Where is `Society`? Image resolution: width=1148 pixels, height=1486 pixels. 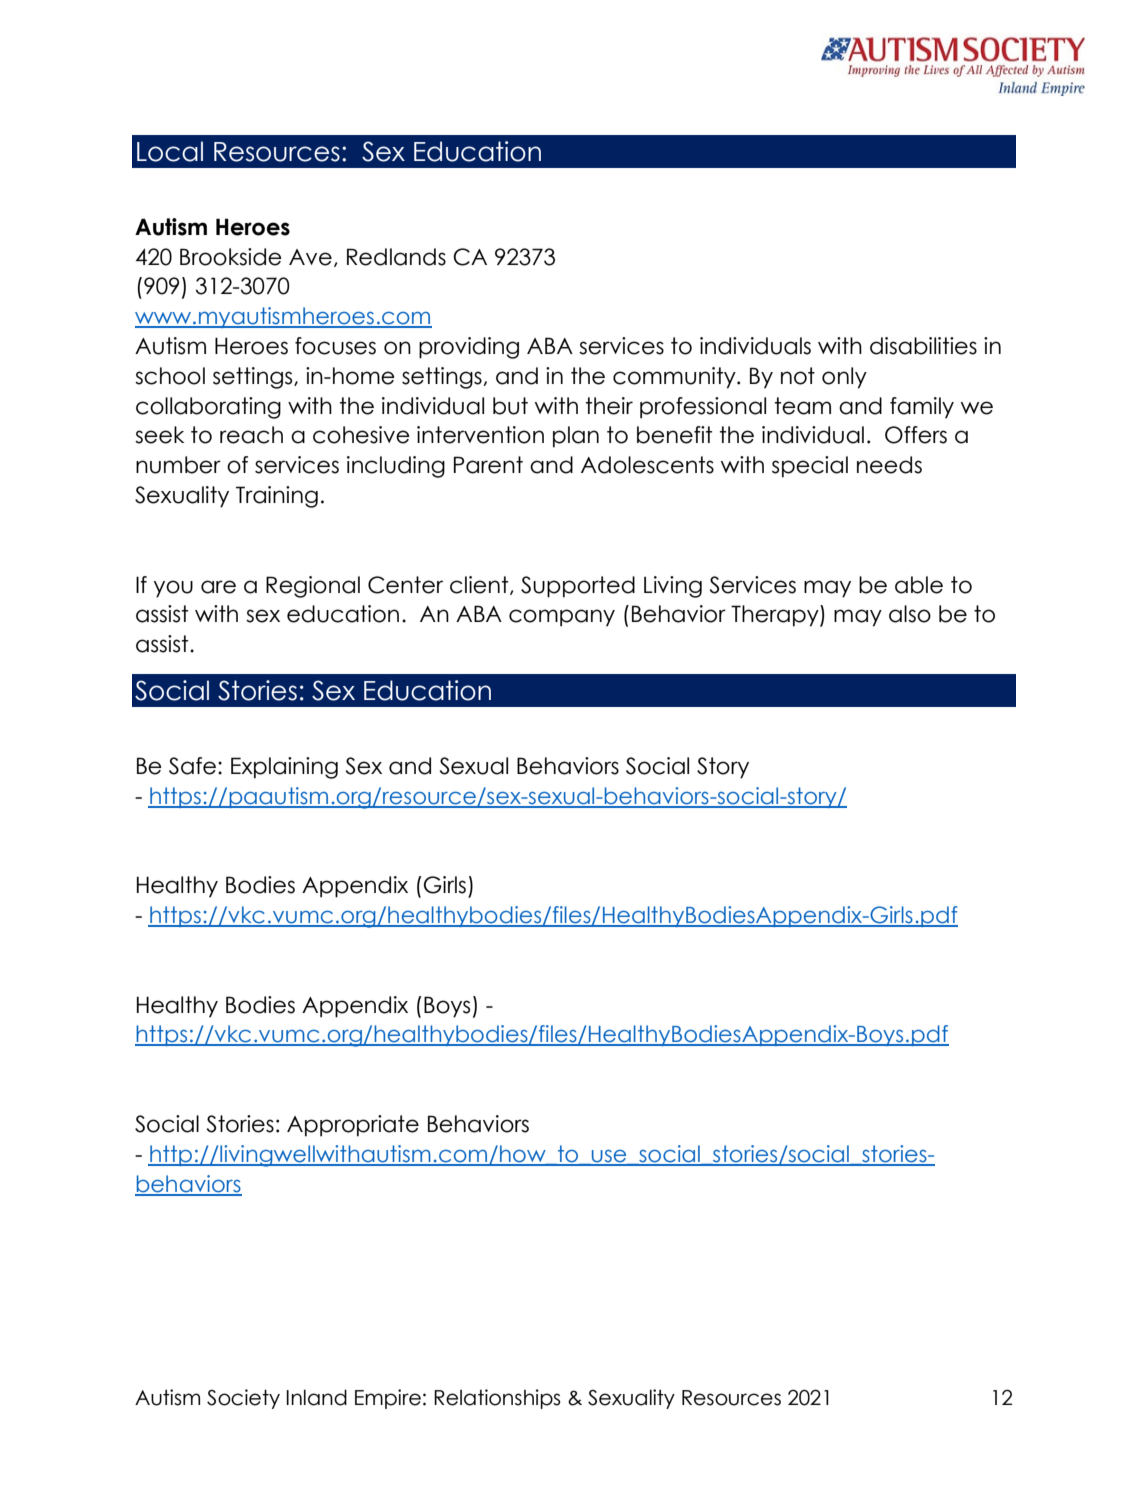 Society is located at coordinates (243, 1399).
